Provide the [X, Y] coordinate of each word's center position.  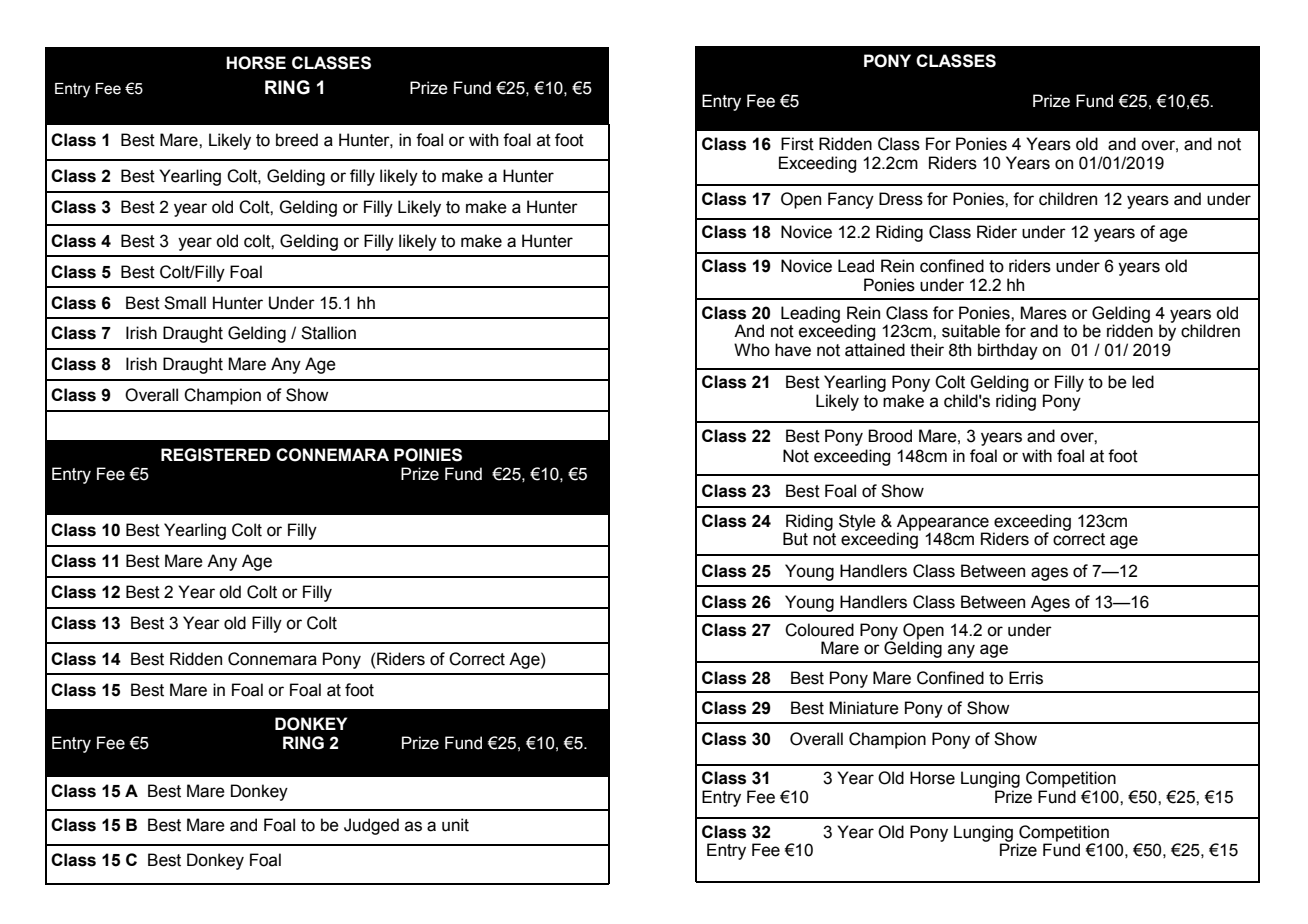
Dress [901, 199]
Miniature [864, 708]
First [797, 144]
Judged [371, 826]
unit [455, 825]
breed [297, 140]
